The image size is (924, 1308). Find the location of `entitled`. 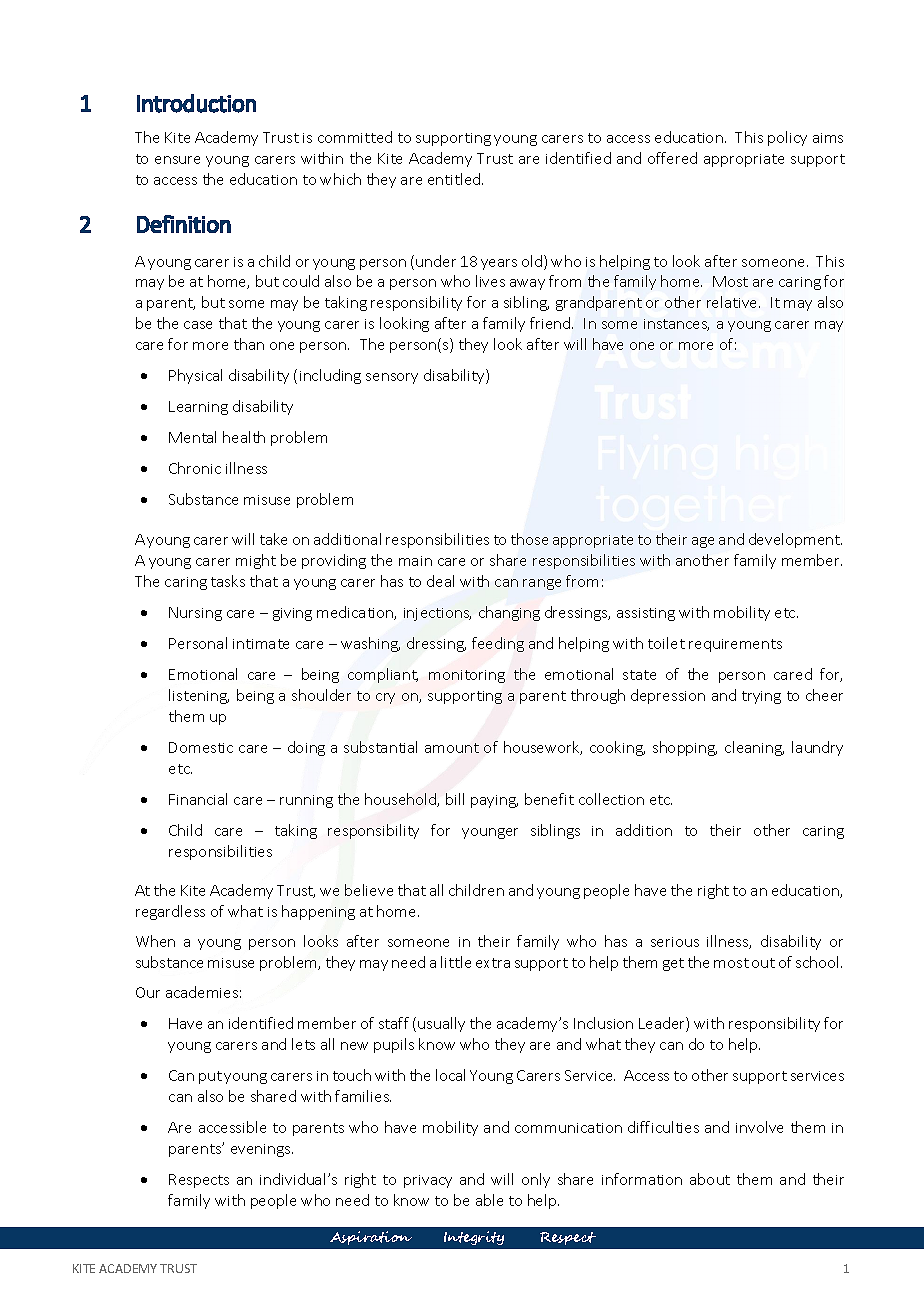

entitled is located at coordinates (455, 179).
